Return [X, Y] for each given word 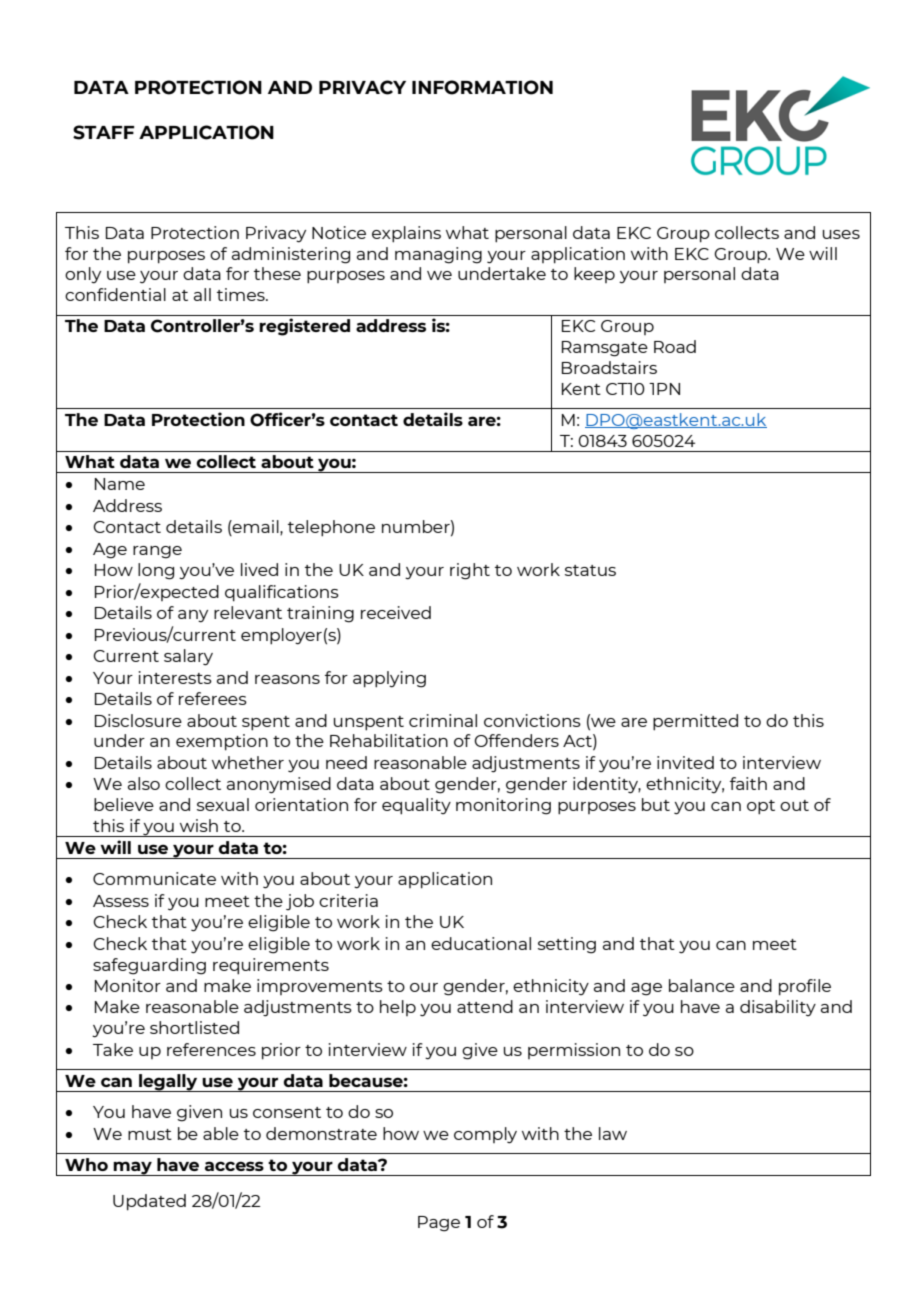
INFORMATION [482, 87]
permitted [695, 722]
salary [188, 657]
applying [389, 679]
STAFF [104, 132]
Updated [149, 1202]
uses [841, 234]
